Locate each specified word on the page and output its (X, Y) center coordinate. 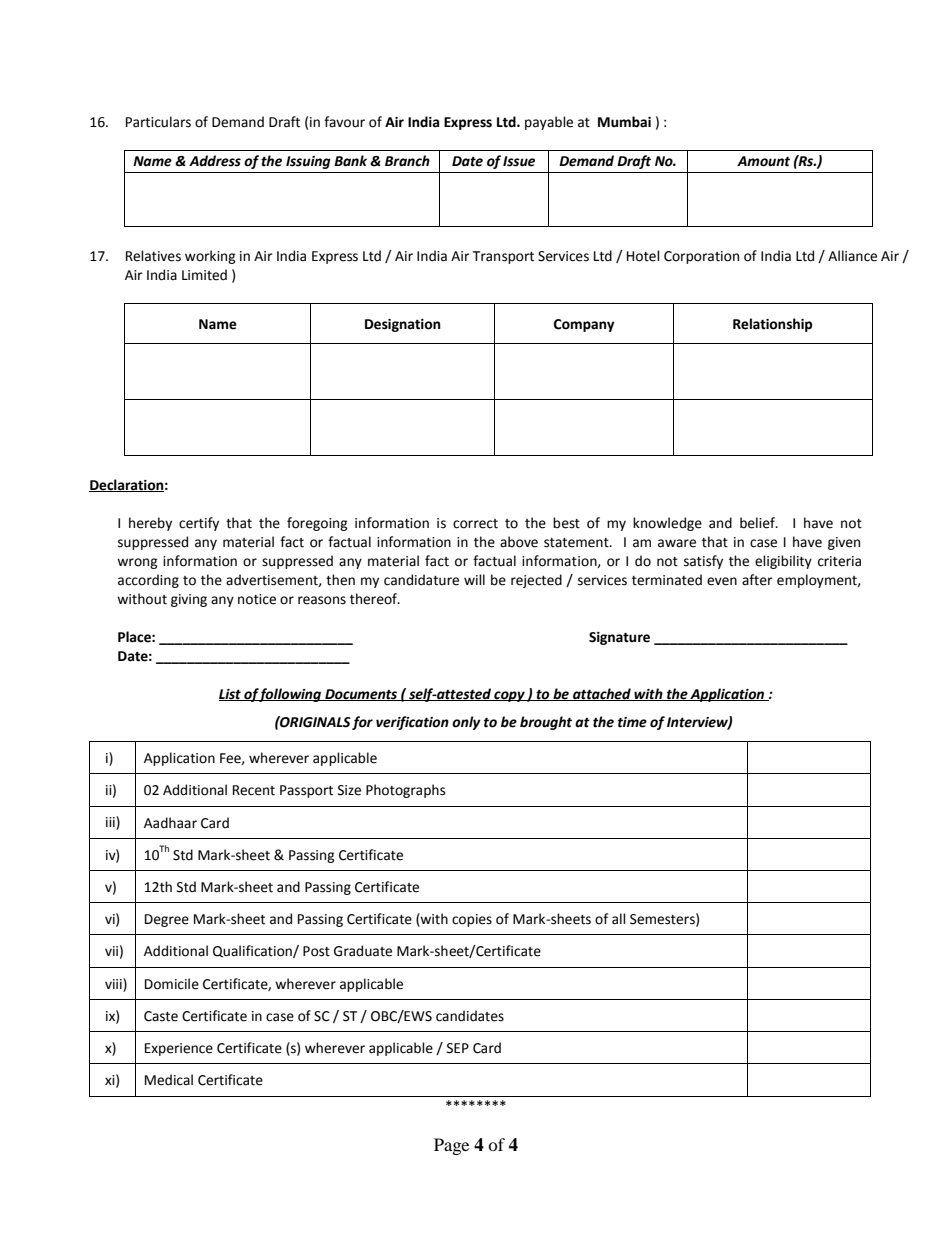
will (474, 579)
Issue (519, 161)
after (757, 580)
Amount (763, 161)
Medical (169, 1080)
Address (215, 161)
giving (189, 600)
